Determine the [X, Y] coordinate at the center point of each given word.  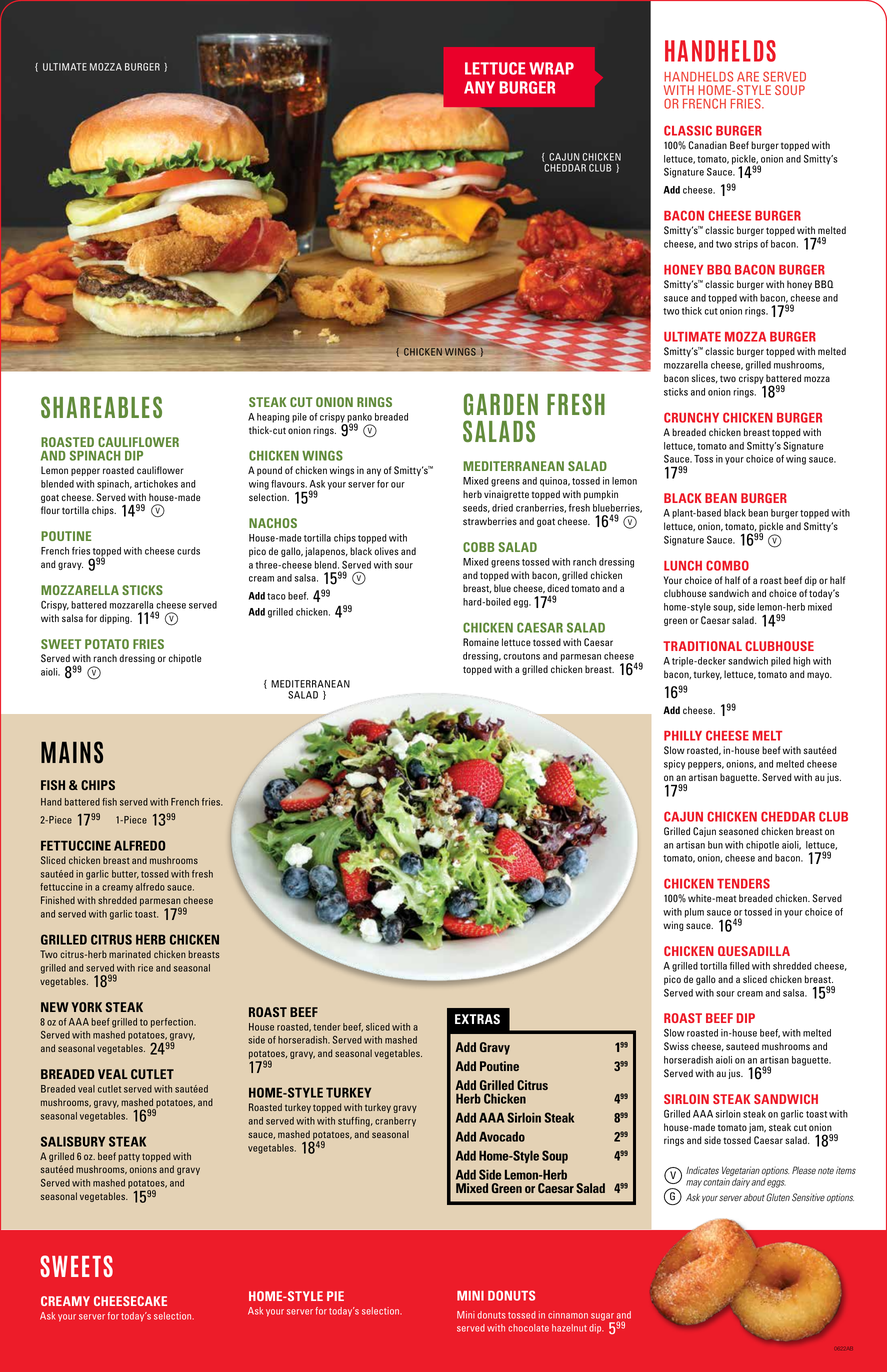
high [801, 662]
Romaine [481, 642]
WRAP [551, 68]
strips [746, 245]
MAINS [72, 752]
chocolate [528, 1328]
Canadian [707, 145]
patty [129, 1157]
